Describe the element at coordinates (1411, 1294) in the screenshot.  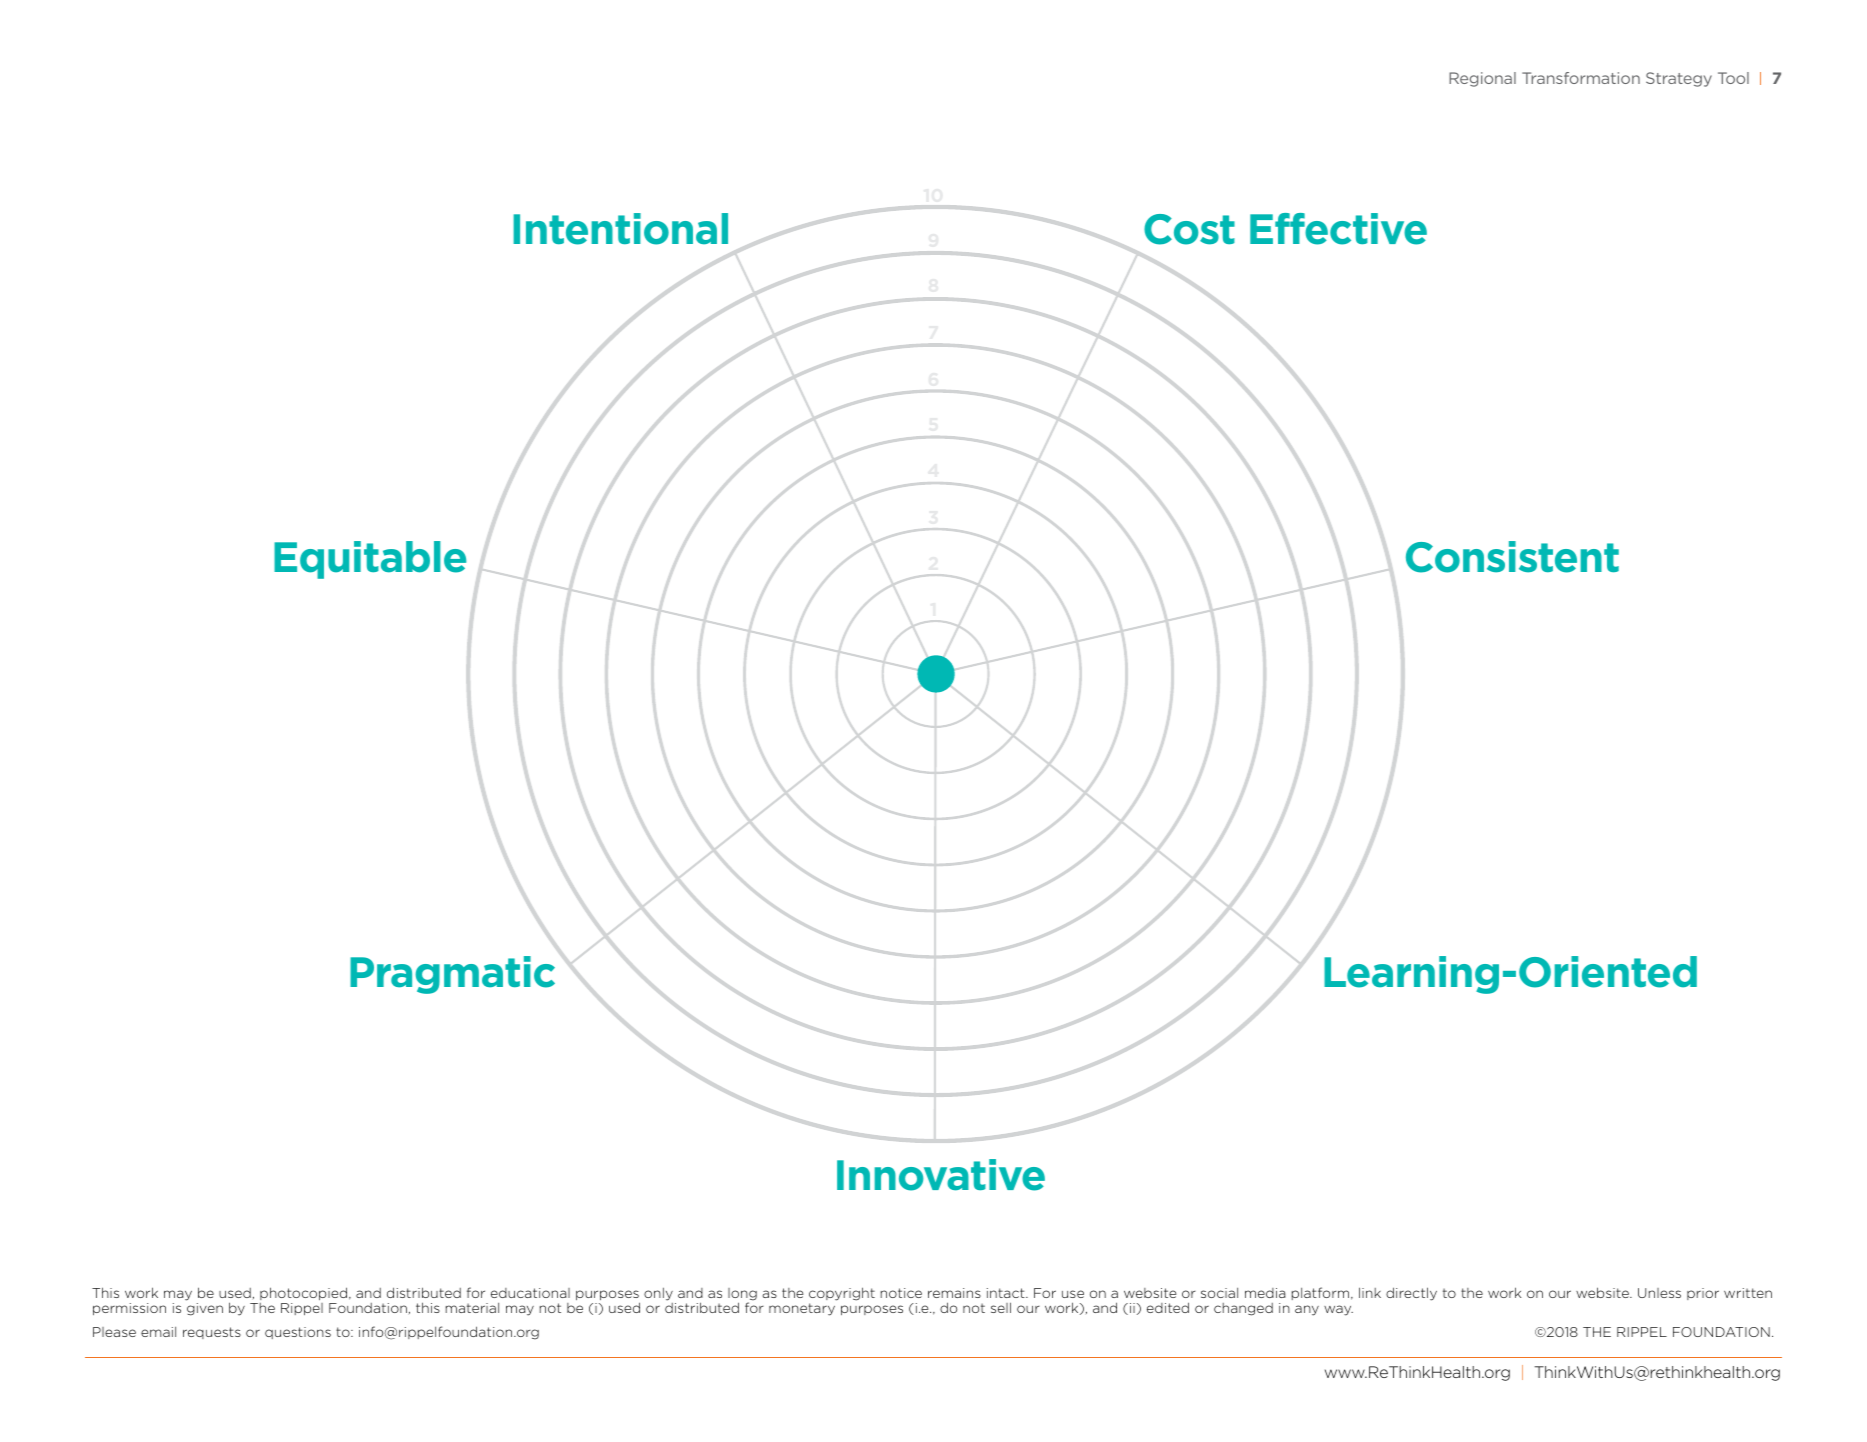
I see `directly` at that location.
